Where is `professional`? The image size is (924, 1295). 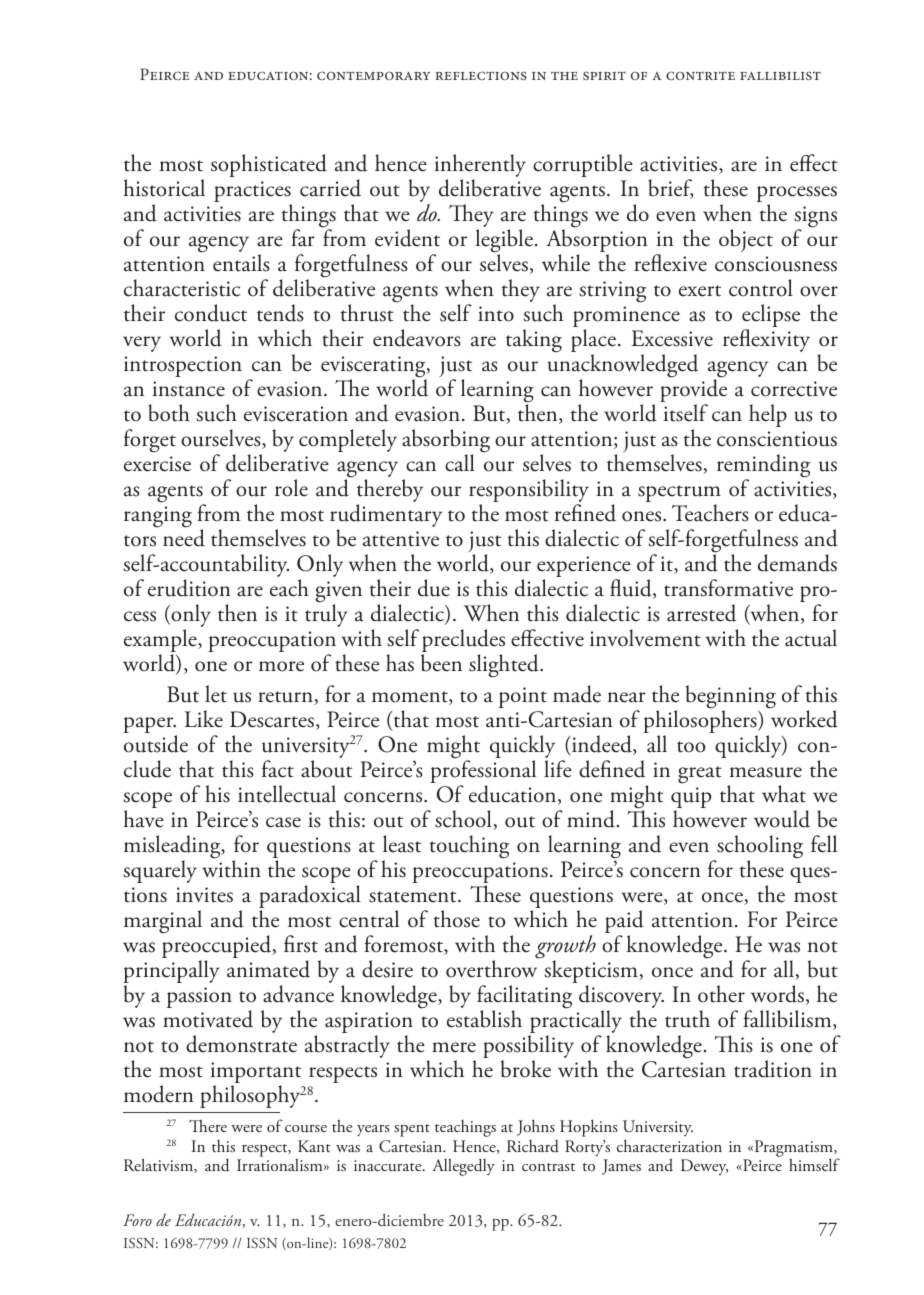 professional is located at coordinates (483, 773).
